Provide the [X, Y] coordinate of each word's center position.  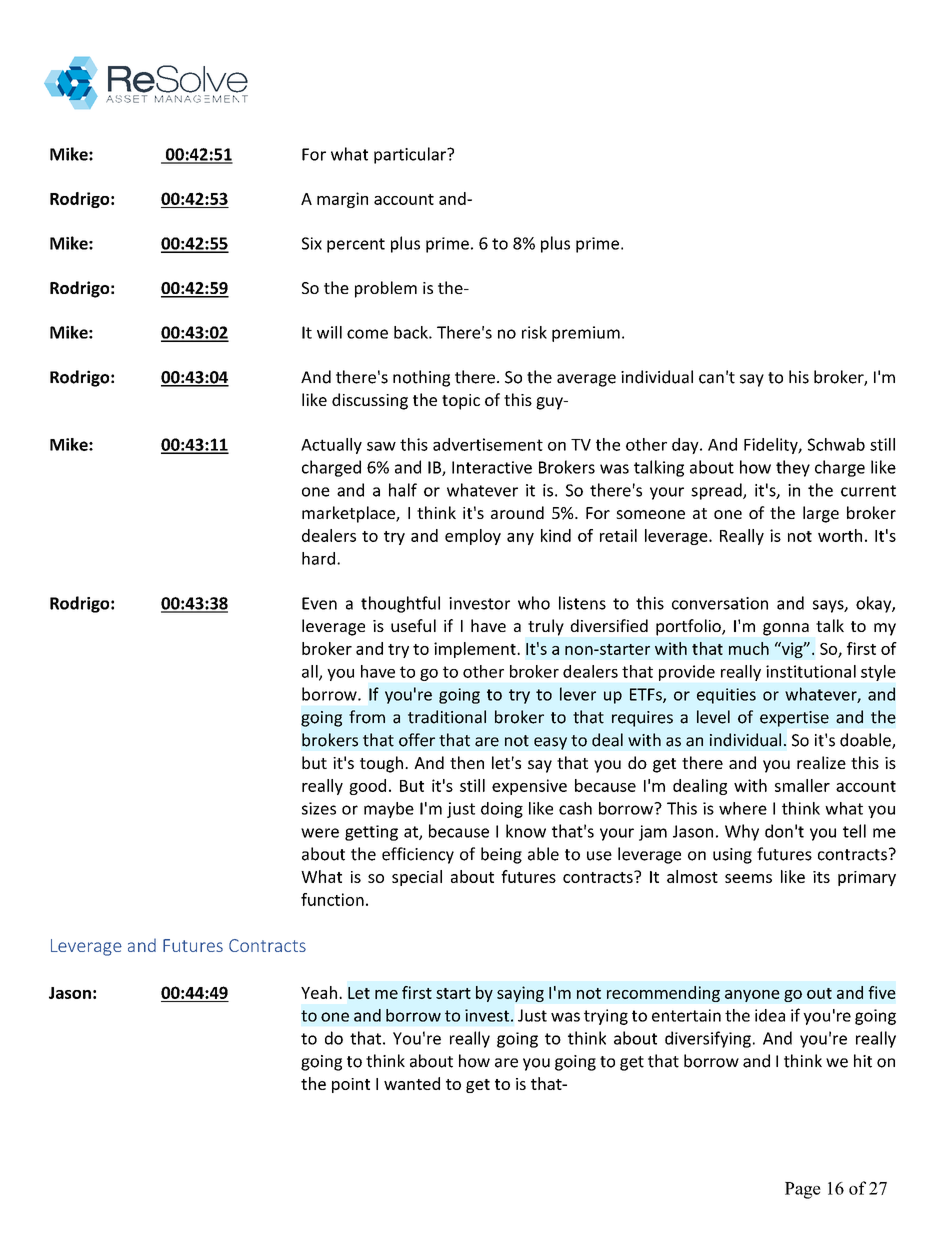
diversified [609, 625]
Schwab [836, 444]
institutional [811, 671]
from [367, 717]
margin [342, 200]
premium [586, 334]
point [351, 1085]
